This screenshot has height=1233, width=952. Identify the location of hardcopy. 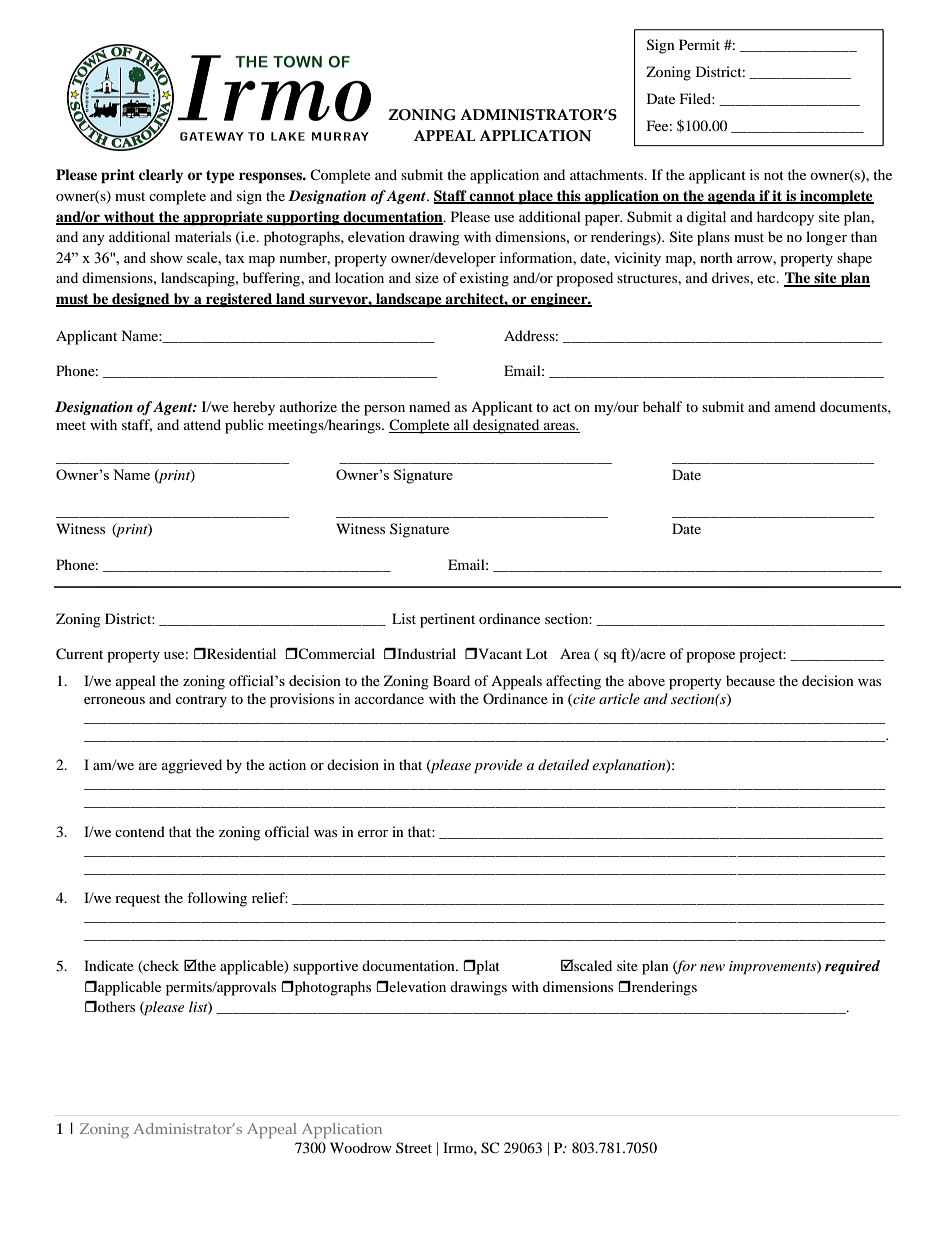
(785, 218).
